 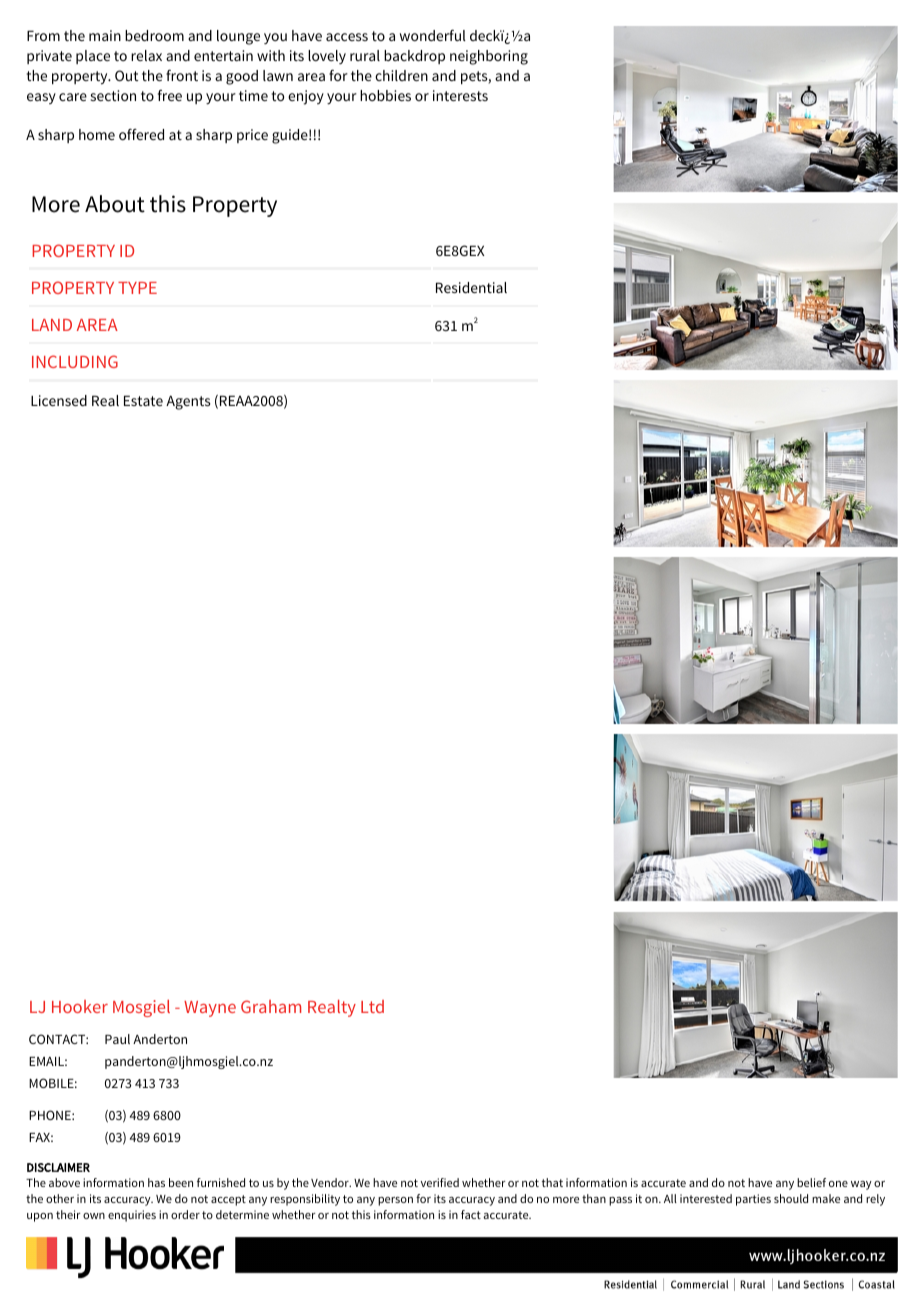 What do you see at coordinates (146, 55) in the image?
I see `relax` at bounding box center [146, 55].
